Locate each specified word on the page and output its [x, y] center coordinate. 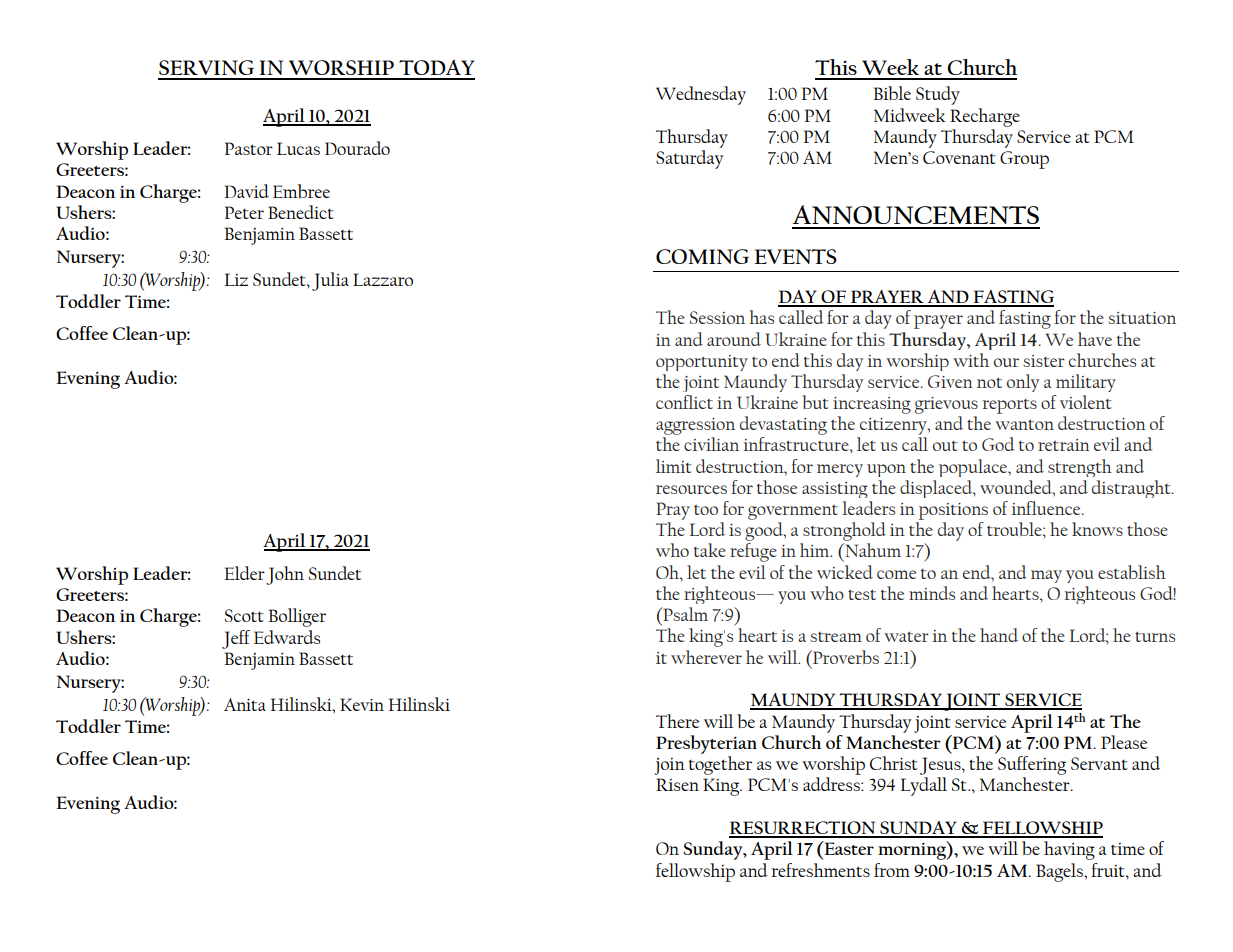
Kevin [362, 704]
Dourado [357, 148]
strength [1080, 468]
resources [691, 489]
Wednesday [701, 95]
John [285, 575]
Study [938, 95]
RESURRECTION [803, 829]
